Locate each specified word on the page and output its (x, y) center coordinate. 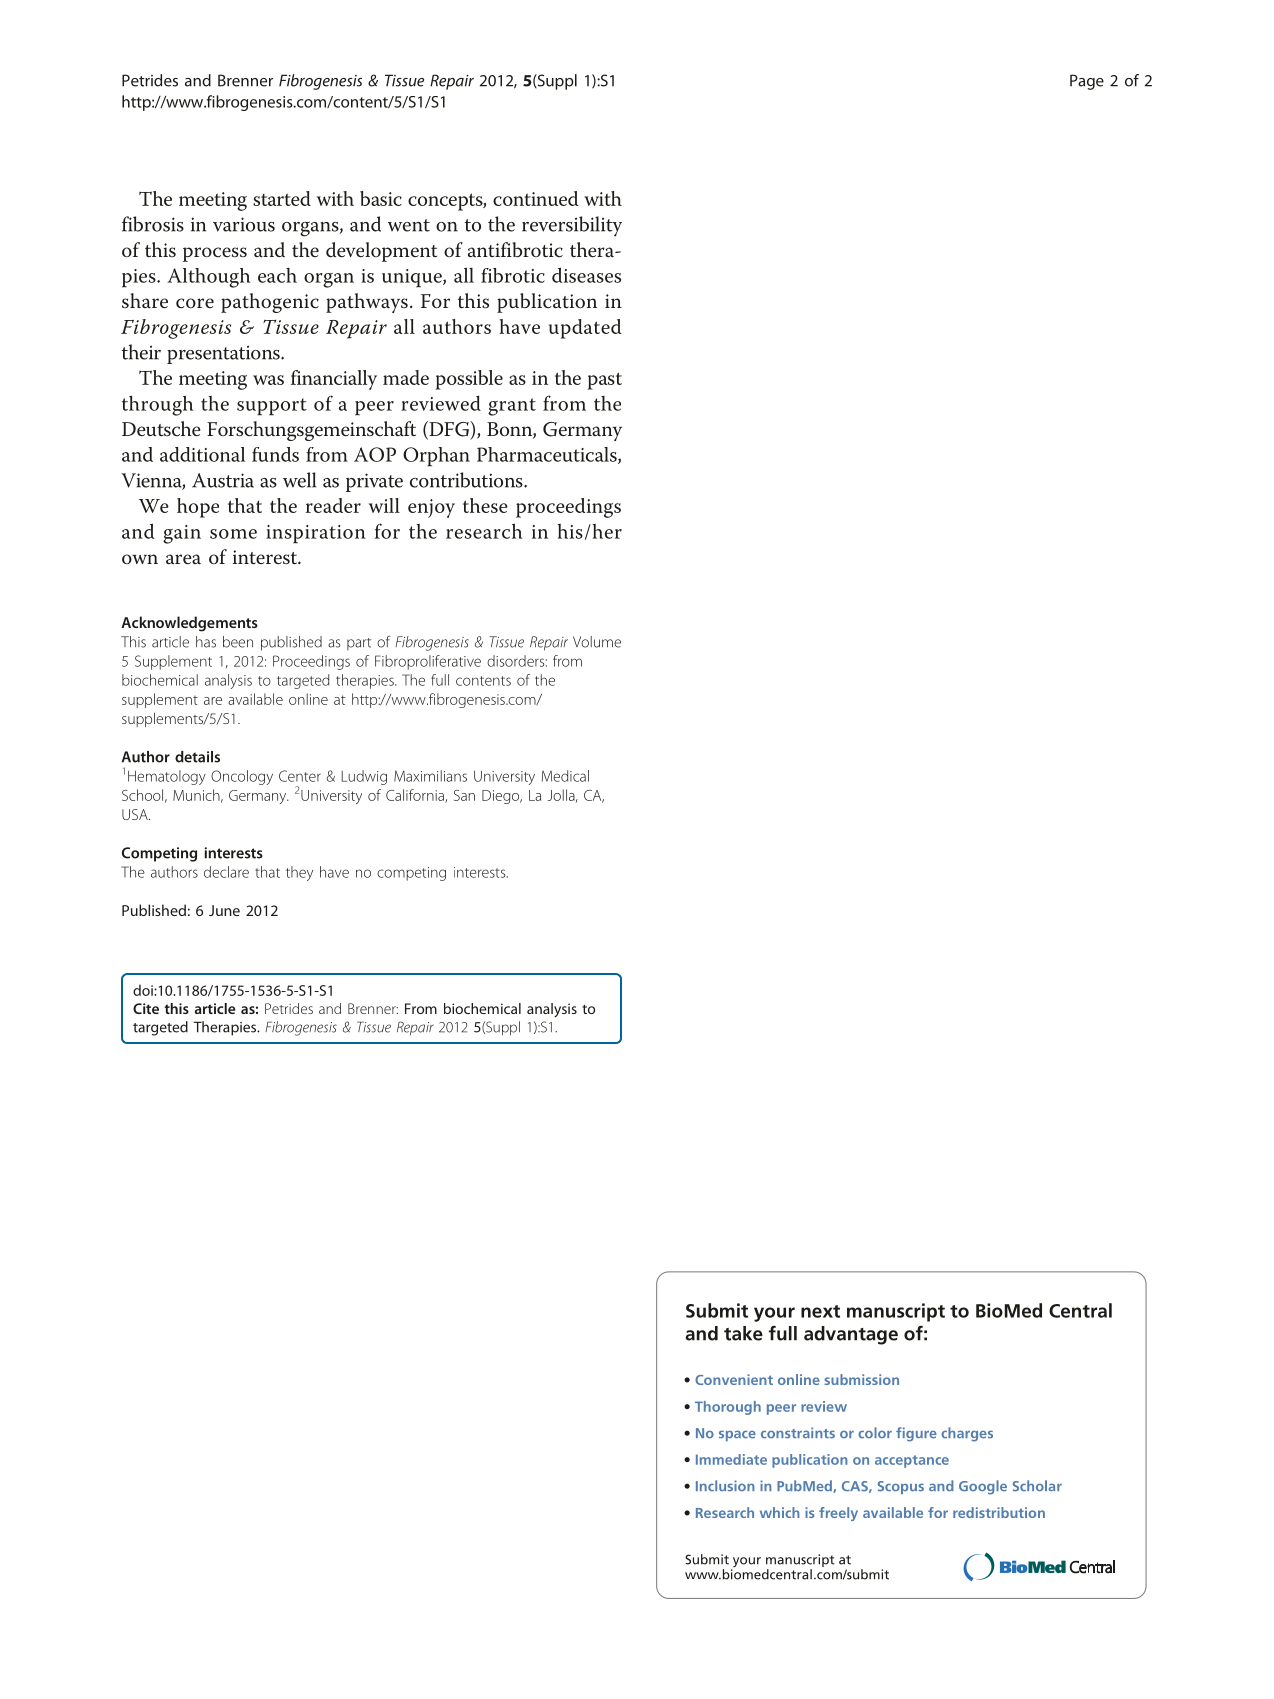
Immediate (731, 1459)
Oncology (242, 777)
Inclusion (725, 1485)
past (605, 381)
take (743, 1333)
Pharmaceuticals (548, 455)
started (282, 198)
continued (535, 198)
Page (1087, 82)
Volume (597, 642)
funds (275, 454)
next (820, 1311)
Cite (146, 1008)
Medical (565, 776)
